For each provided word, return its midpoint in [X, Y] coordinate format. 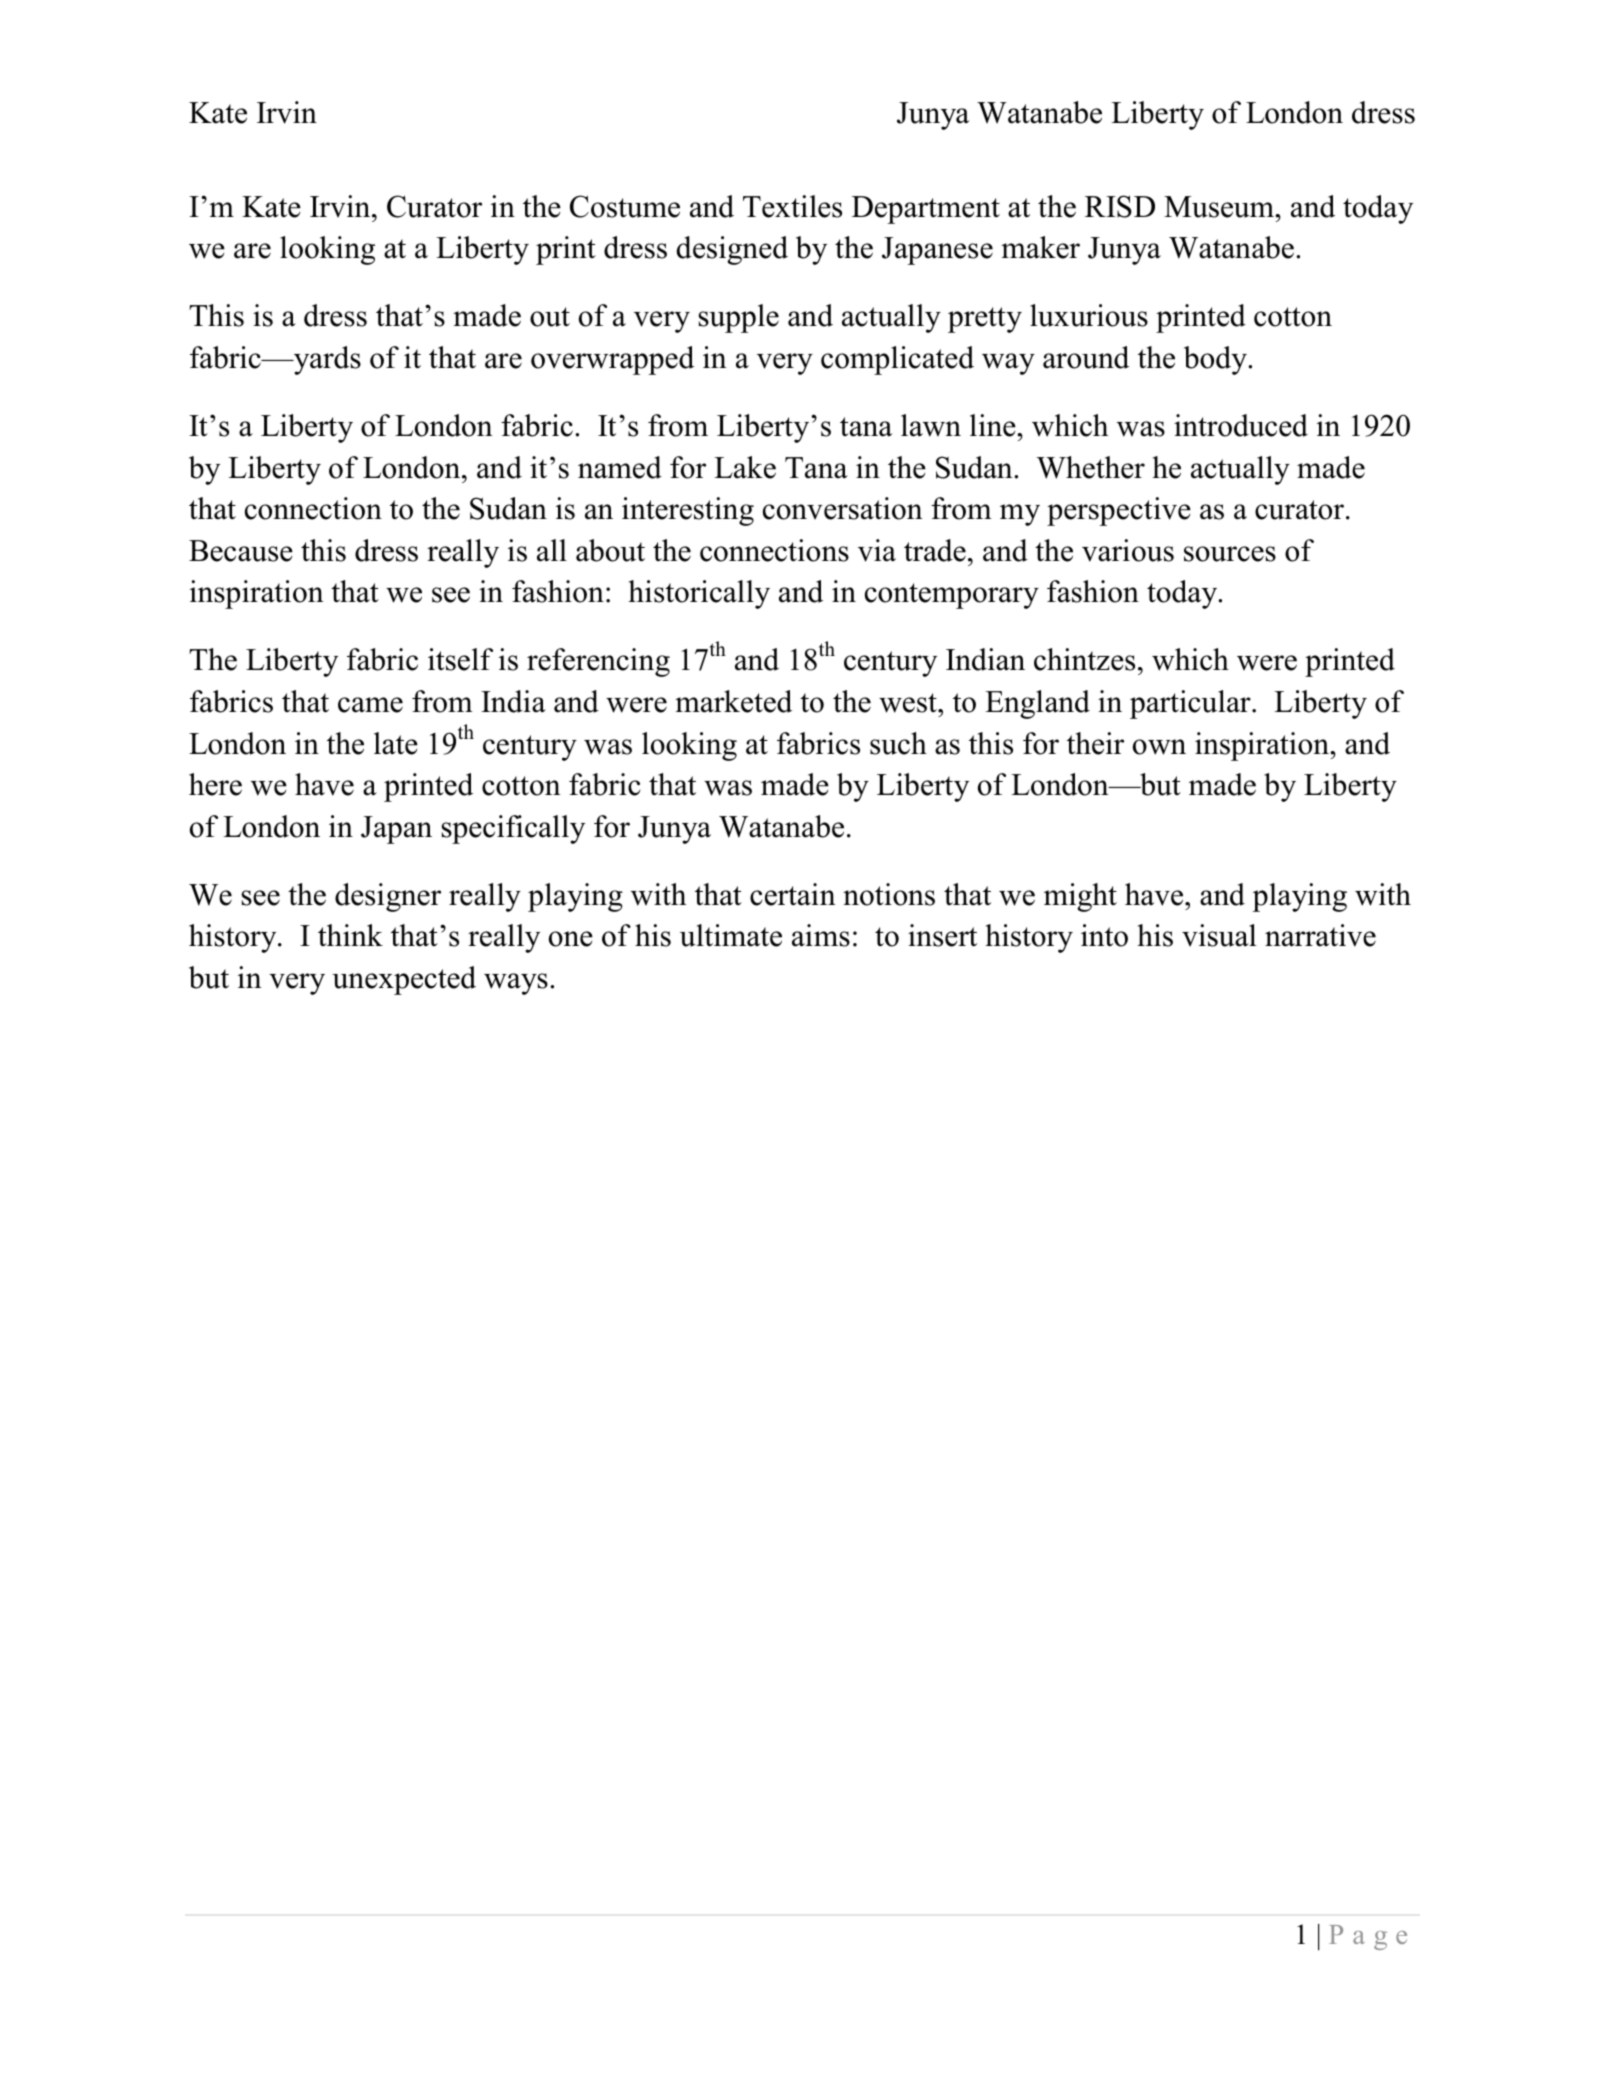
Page [1368, 1937]
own [1159, 747]
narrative [1320, 935]
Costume [625, 206]
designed [732, 250]
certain [793, 894]
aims [821, 935]
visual [1219, 935]
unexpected [404, 980]
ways [516, 984]
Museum [1220, 207]
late [396, 743]
